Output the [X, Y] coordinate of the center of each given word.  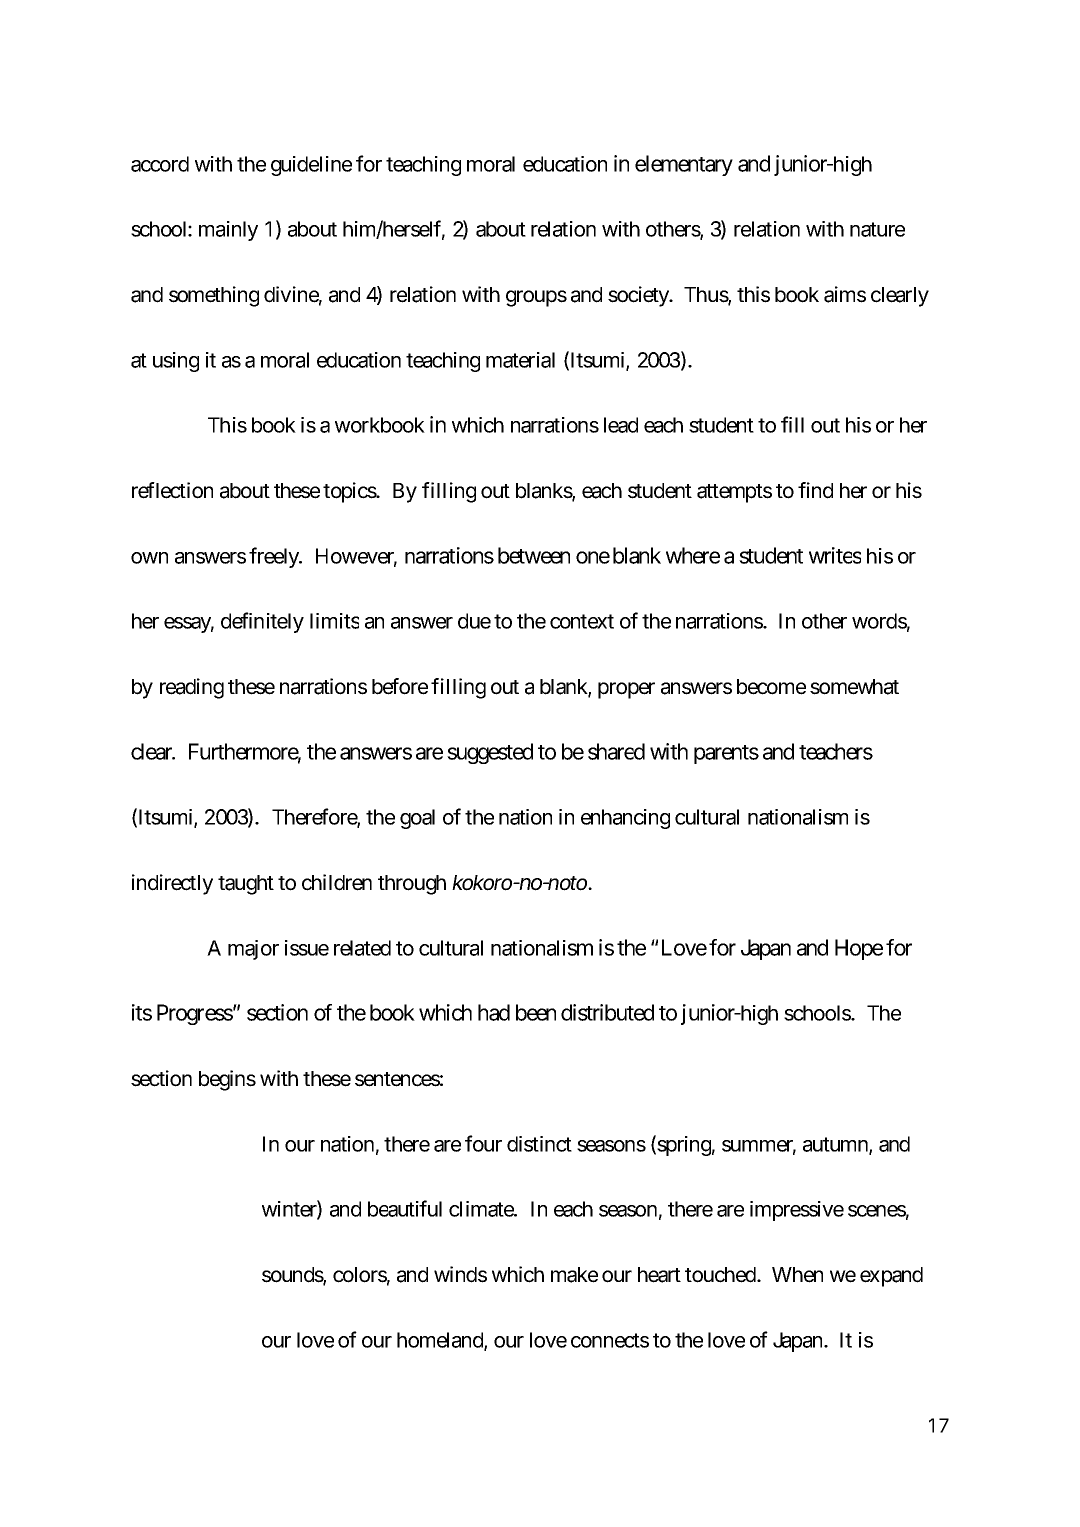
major [253, 950]
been [536, 1012]
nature [877, 229]
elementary [684, 165]
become [771, 687]
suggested [490, 753]
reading [192, 688]
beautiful [405, 1208]
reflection [172, 490]
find [815, 490]
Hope [859, 949]
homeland [441, 1341]
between [534, 555]
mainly [228, 231]
